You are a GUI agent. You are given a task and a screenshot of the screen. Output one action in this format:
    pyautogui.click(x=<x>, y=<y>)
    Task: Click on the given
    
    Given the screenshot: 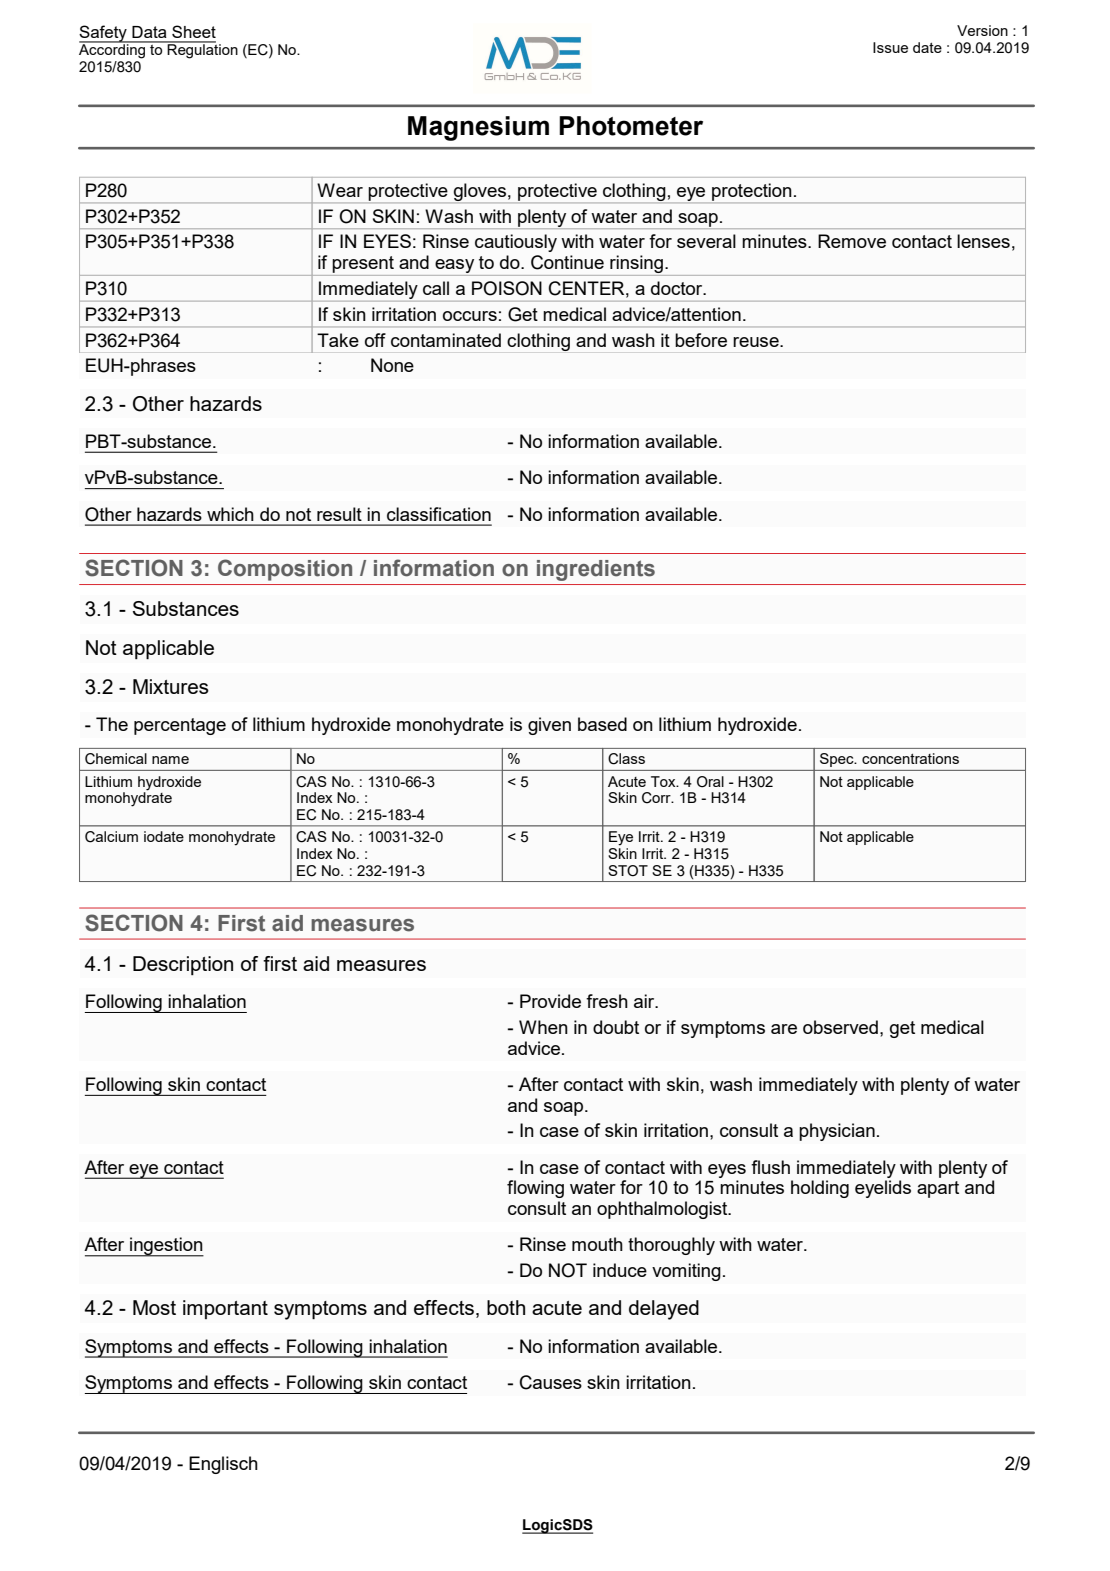 What is the action you would take?
    pyautogui.click(x=549, y=726)
